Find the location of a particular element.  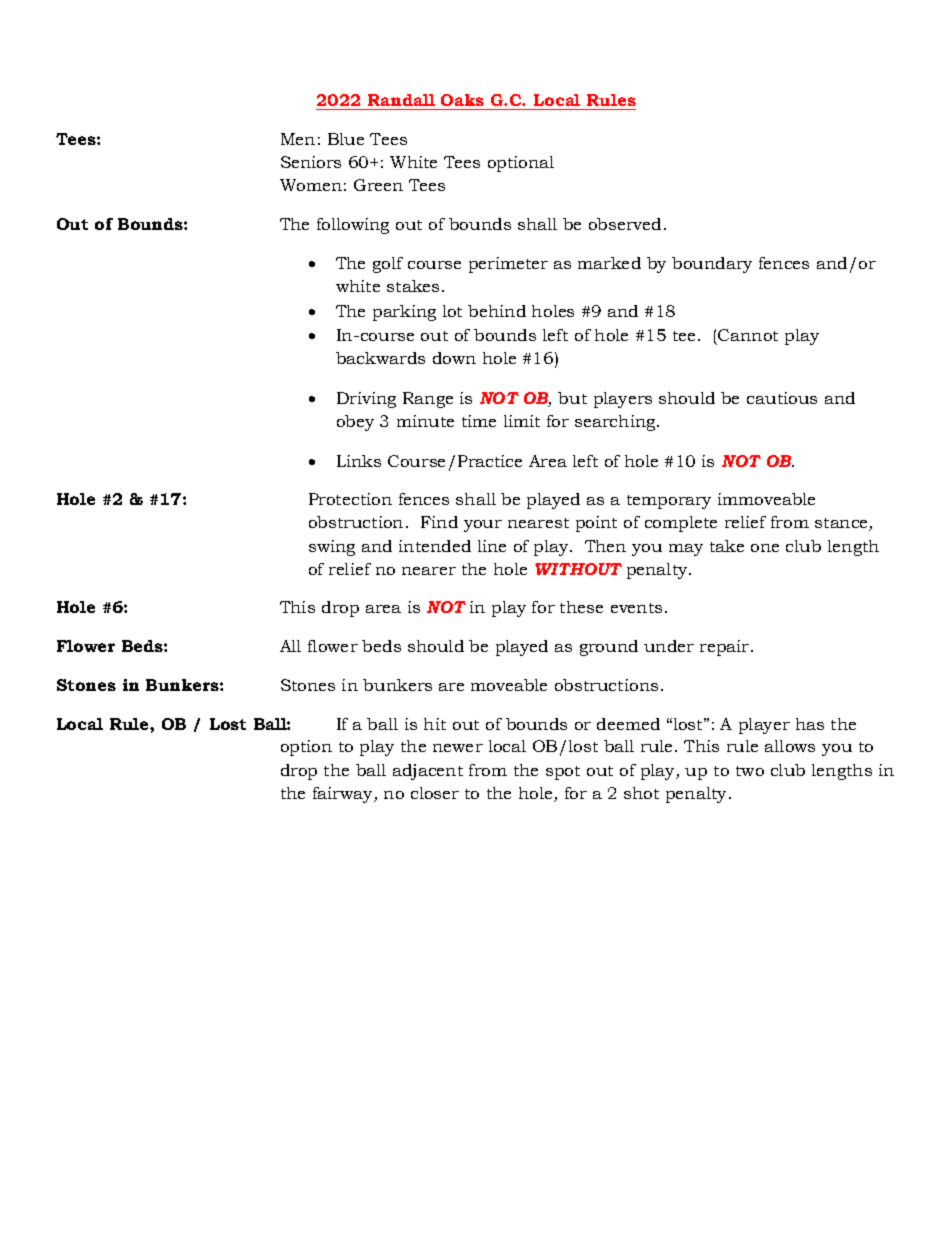

golf is located at coordinates (388, 265).
